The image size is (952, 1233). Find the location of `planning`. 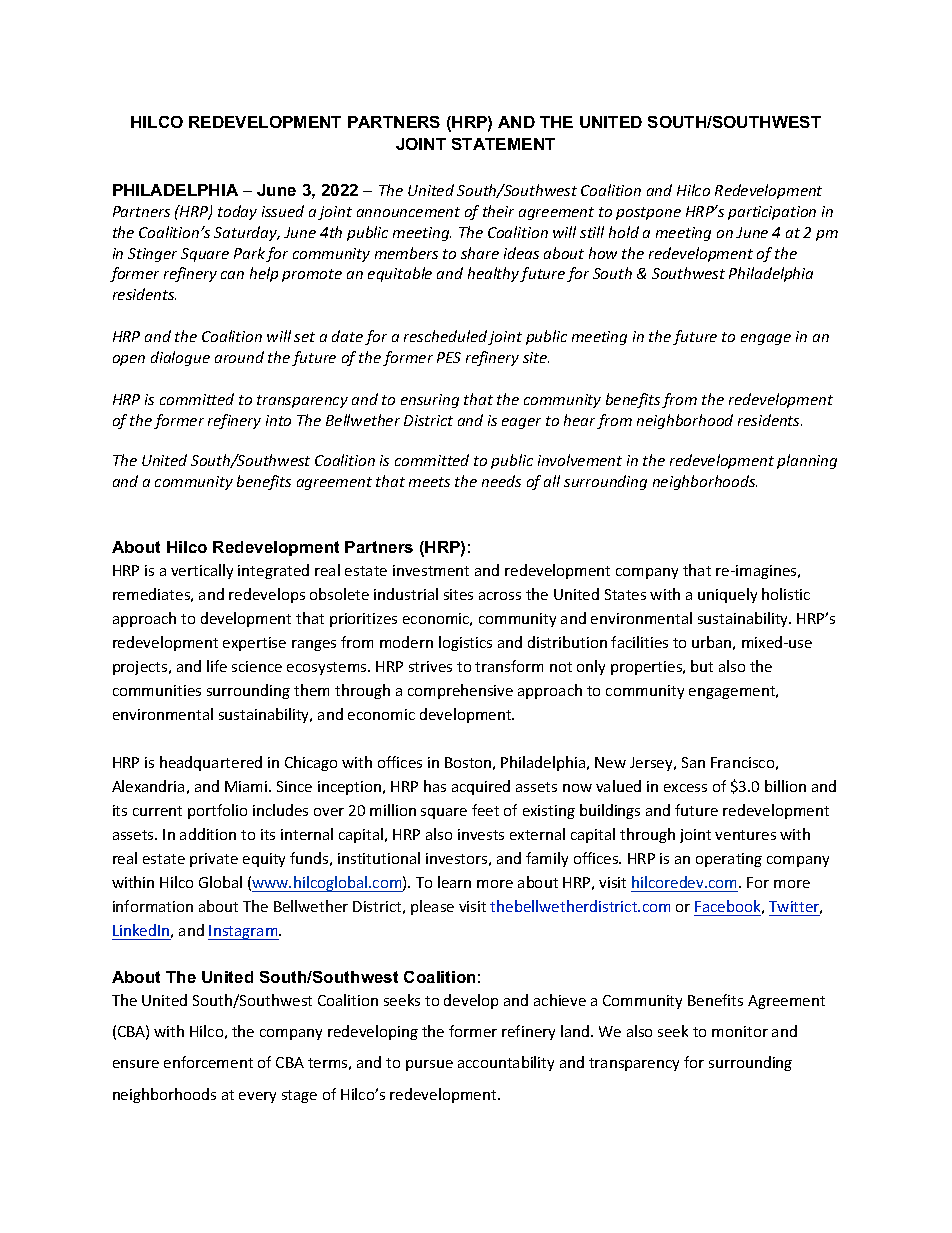

planning is located at coordinates (807, 461).
